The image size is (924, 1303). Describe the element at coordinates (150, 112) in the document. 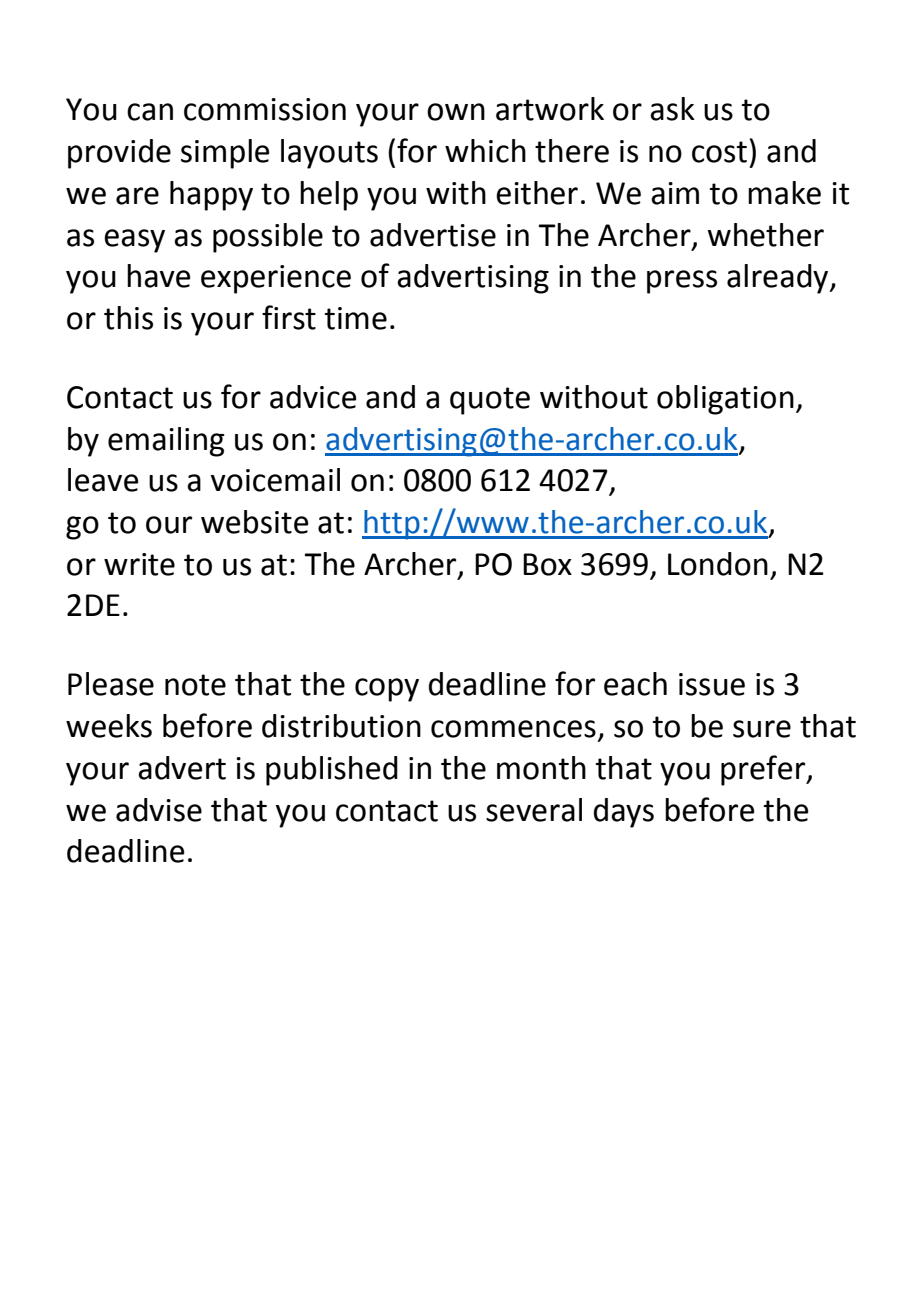

I see `can` at that location.
